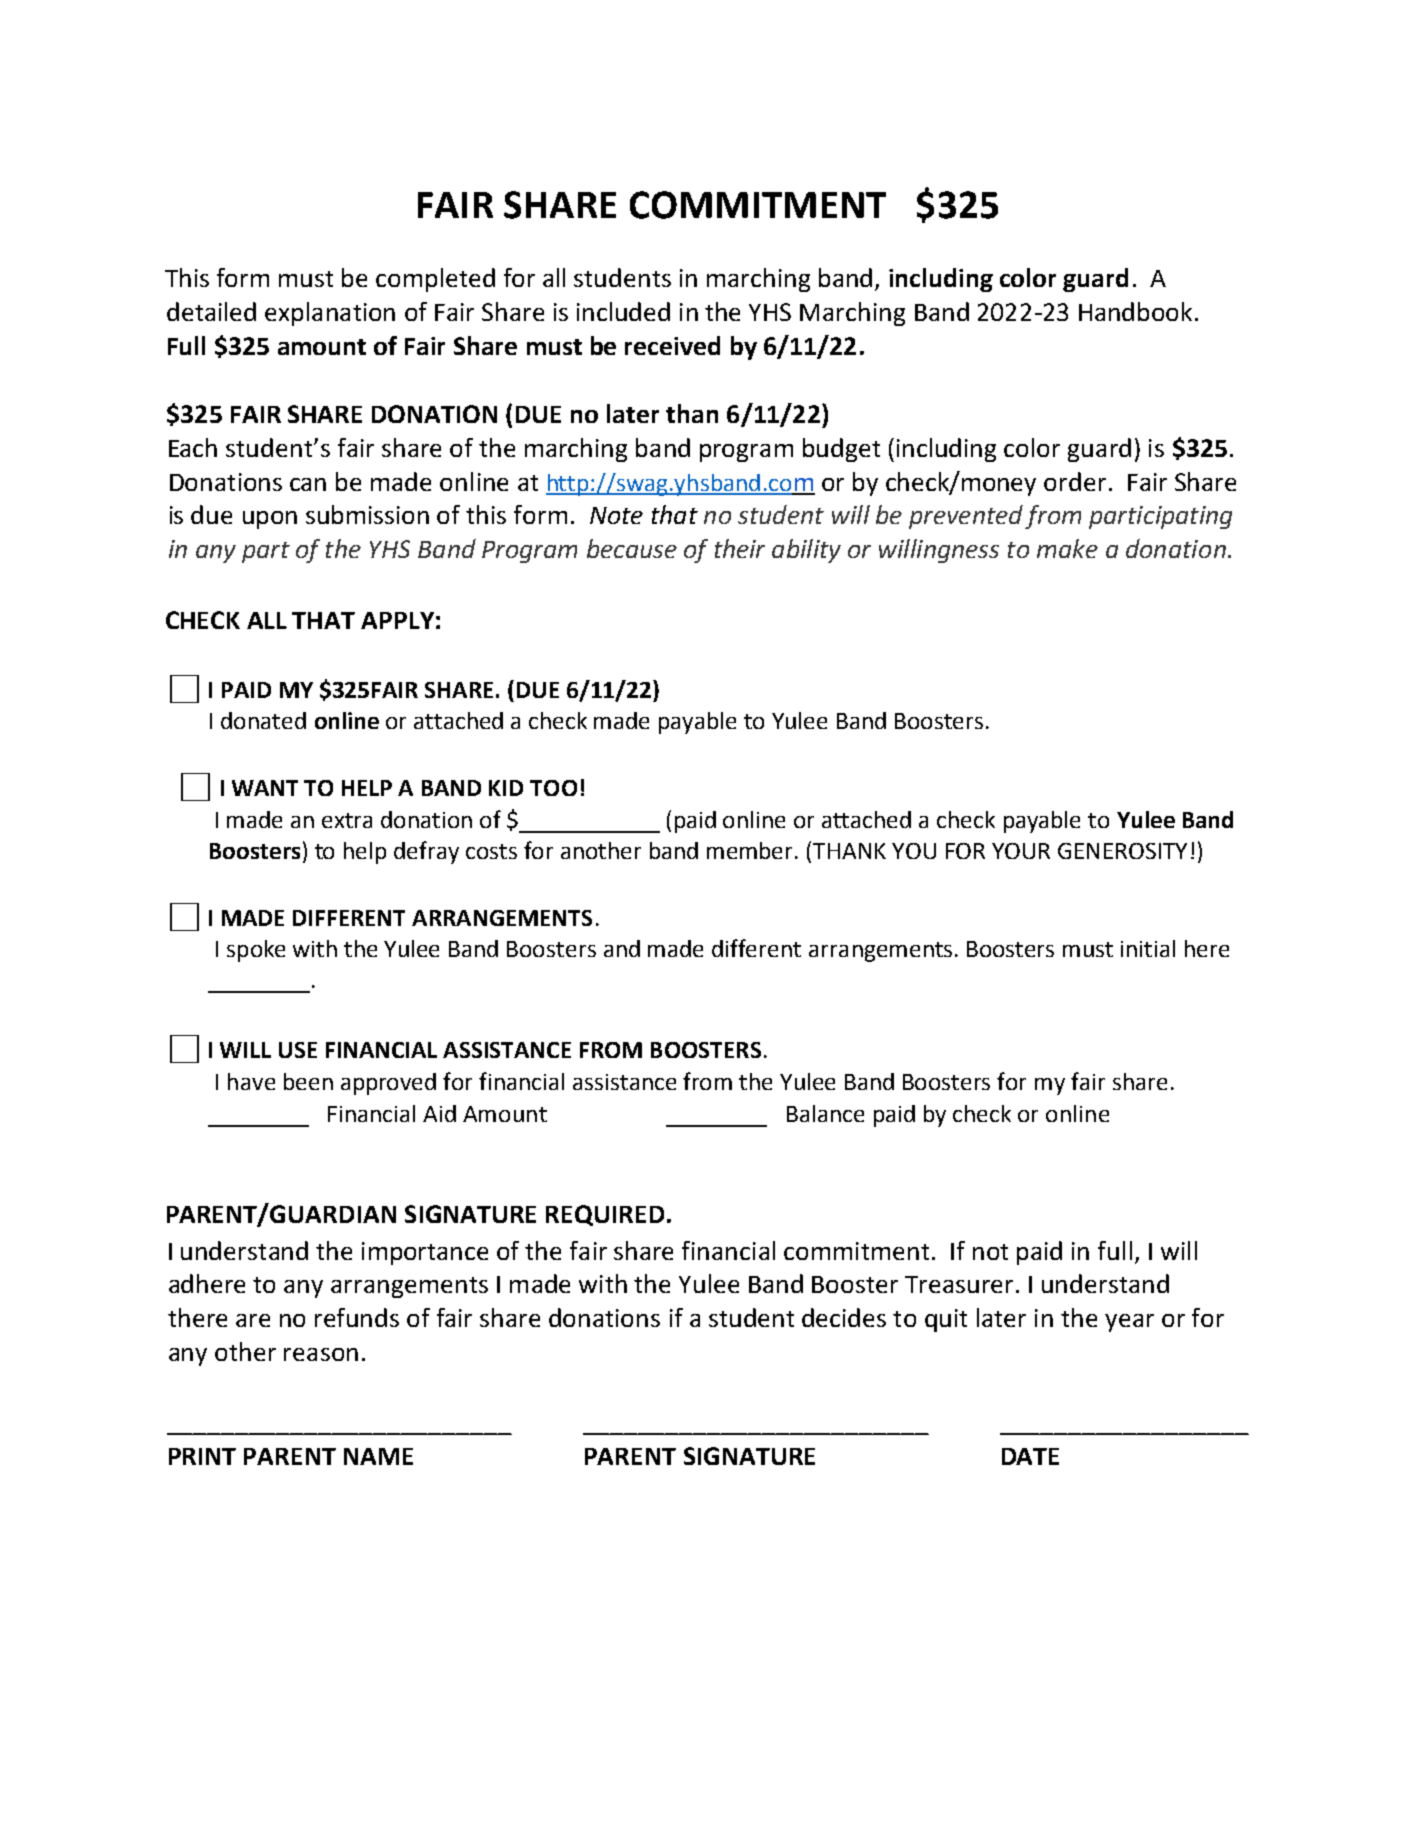 This page has width=1416, height=1832. Describe the element at coordinates (1067, 548) in the page. I see `make` at that location.
